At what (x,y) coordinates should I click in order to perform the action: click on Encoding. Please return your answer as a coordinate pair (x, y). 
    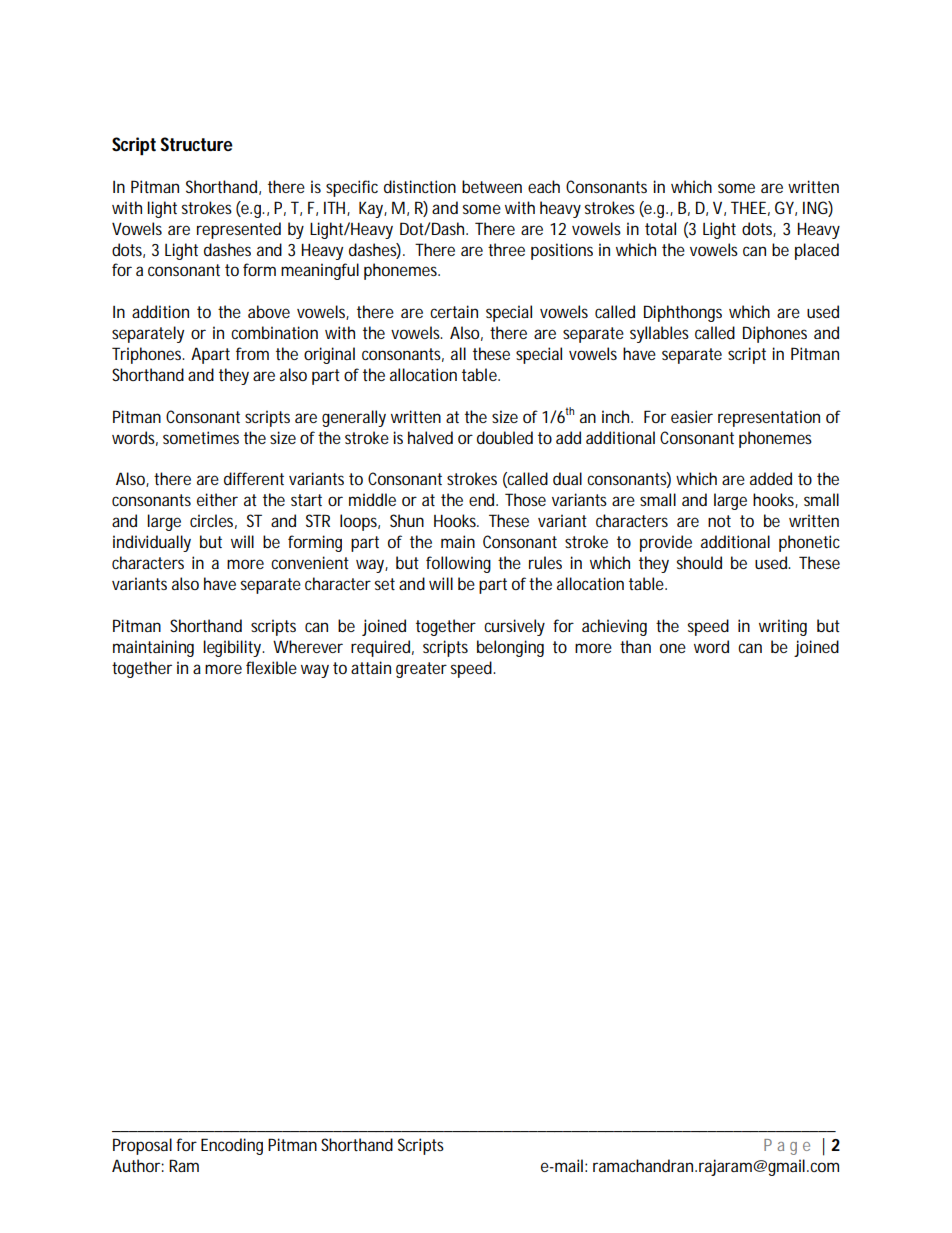
    Looking at the image, I should click on (232, 1146).
